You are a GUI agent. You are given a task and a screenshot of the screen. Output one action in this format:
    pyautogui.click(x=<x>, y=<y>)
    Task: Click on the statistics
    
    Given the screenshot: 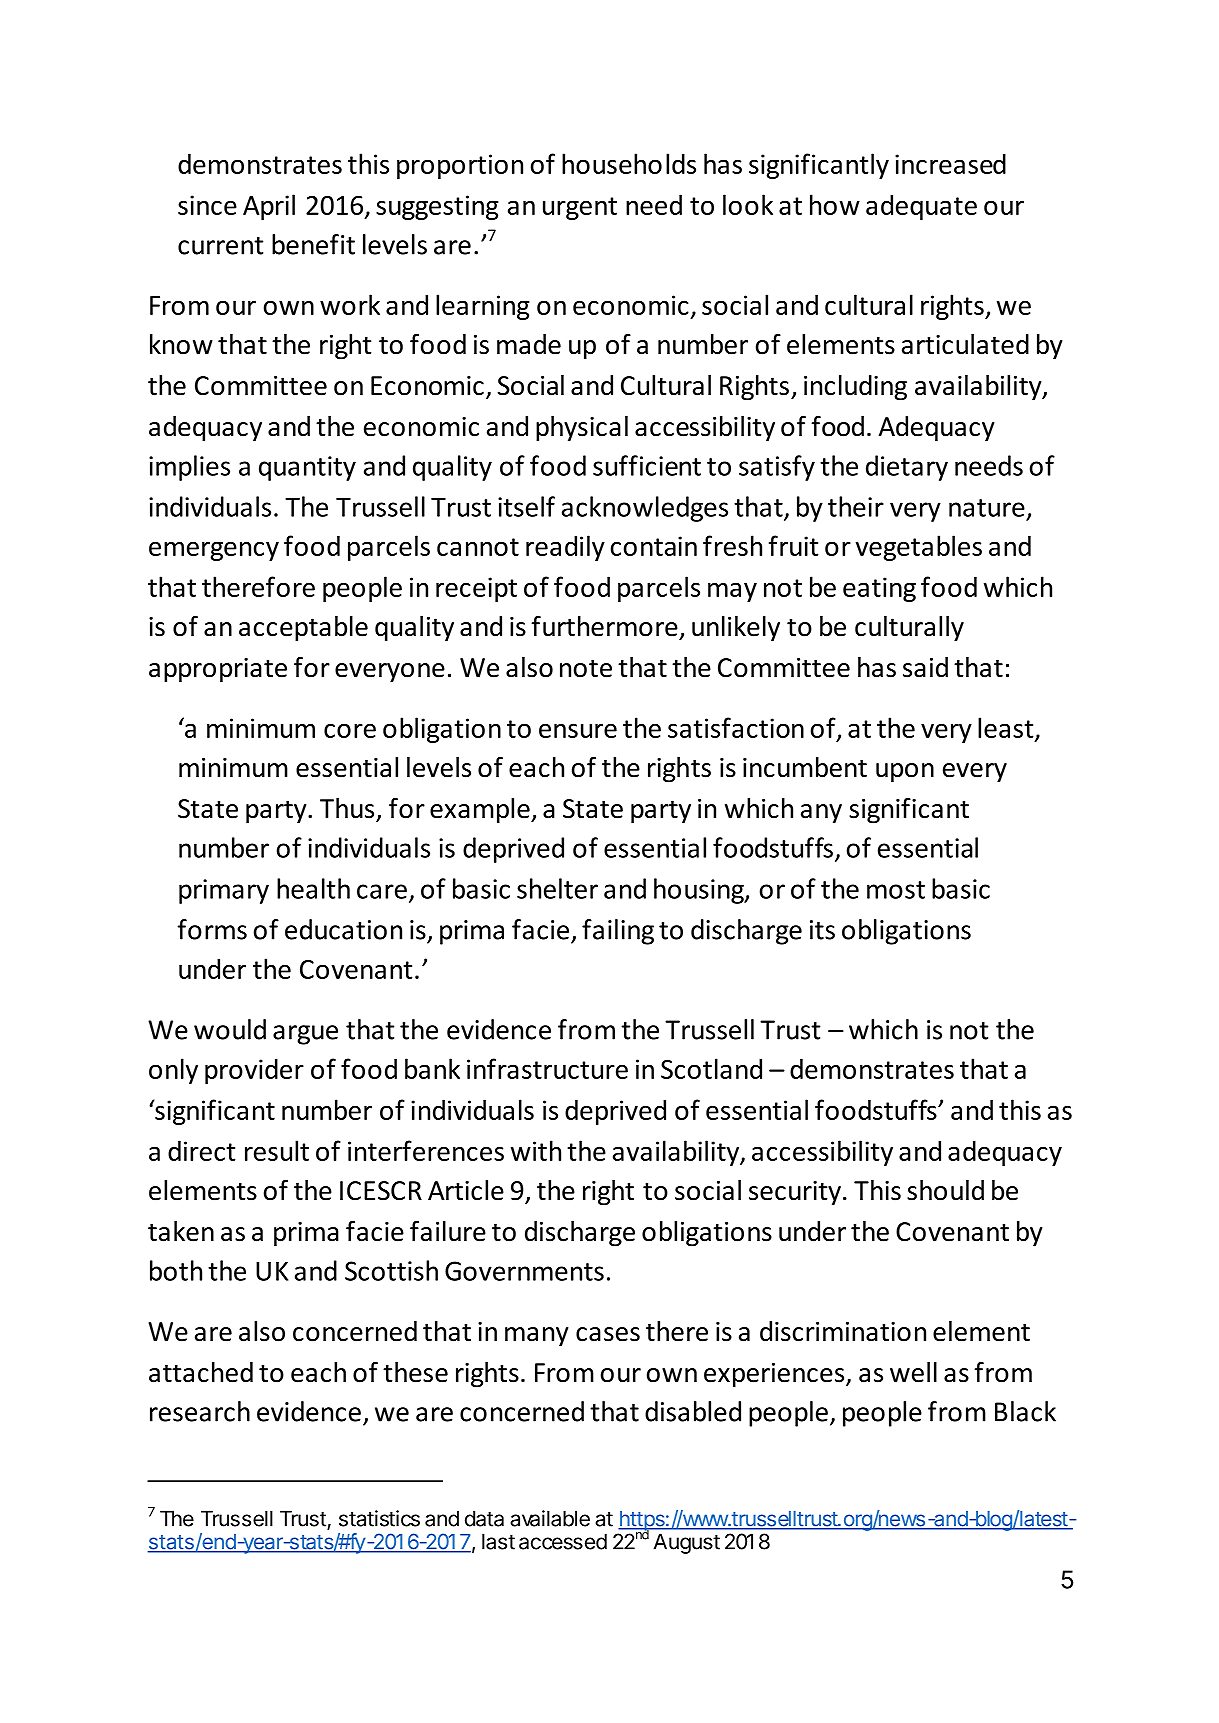 What is the action you would take?
    pyautogui.click(x=379, y=1518)
